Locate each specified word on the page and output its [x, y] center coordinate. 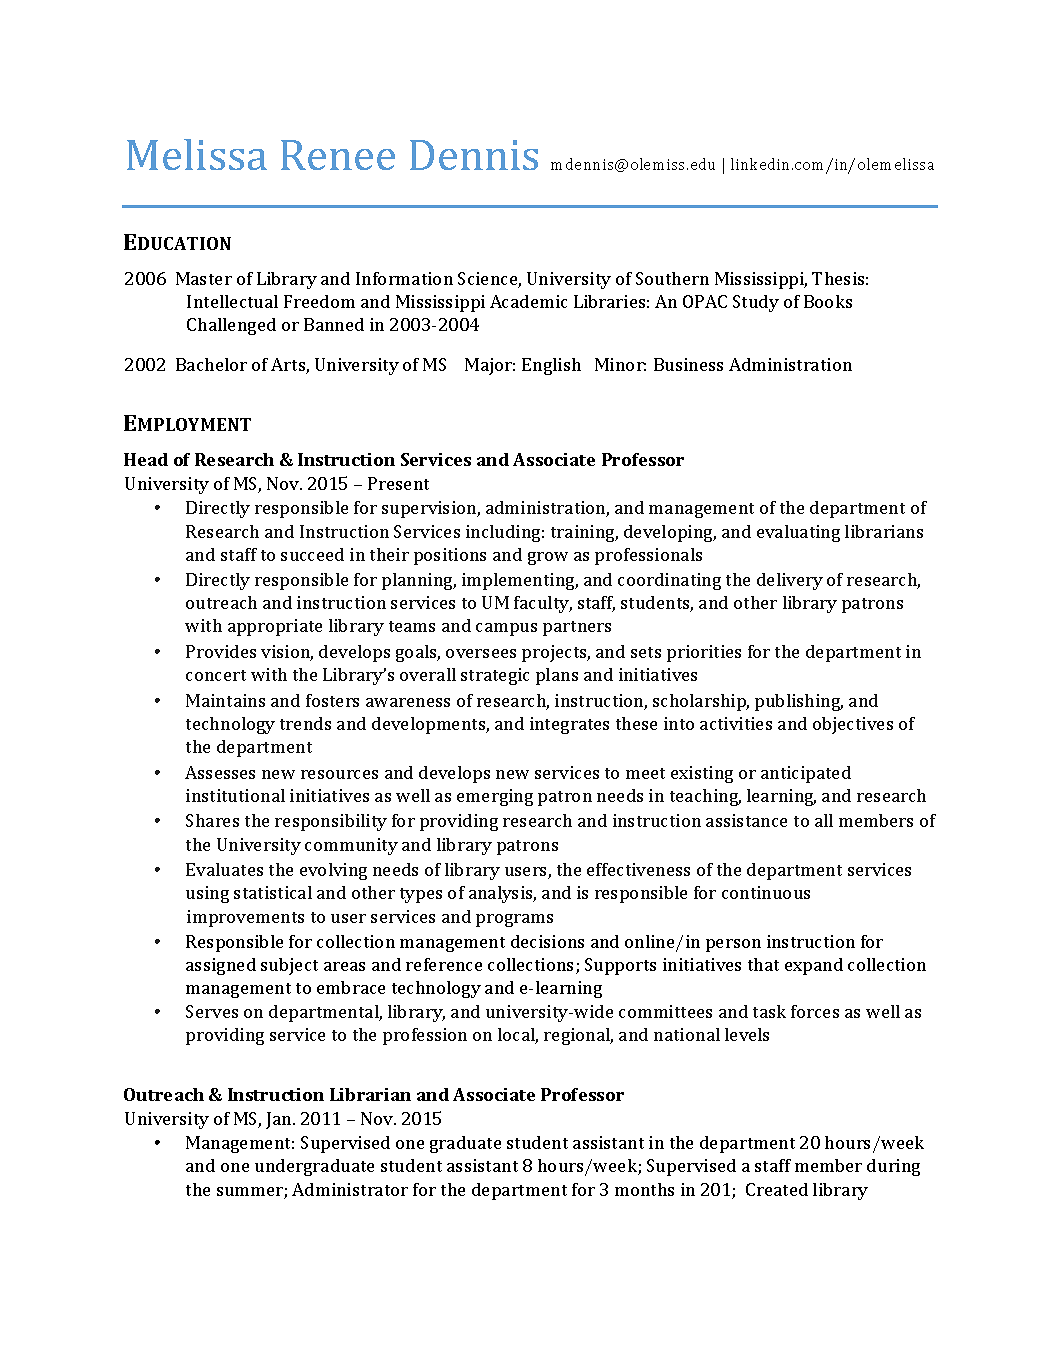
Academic [528, 301]
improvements [245, 918]
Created [777, 1189]
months [644, 1189]
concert [216, 675]
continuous [766, 892]
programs [514, 920]
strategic [495, 676]
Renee [338, 155]
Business [688, 364]
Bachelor [211, 364]
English [551, 366]
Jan [280, 1120]
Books [828, 301]
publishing [799, 702]
